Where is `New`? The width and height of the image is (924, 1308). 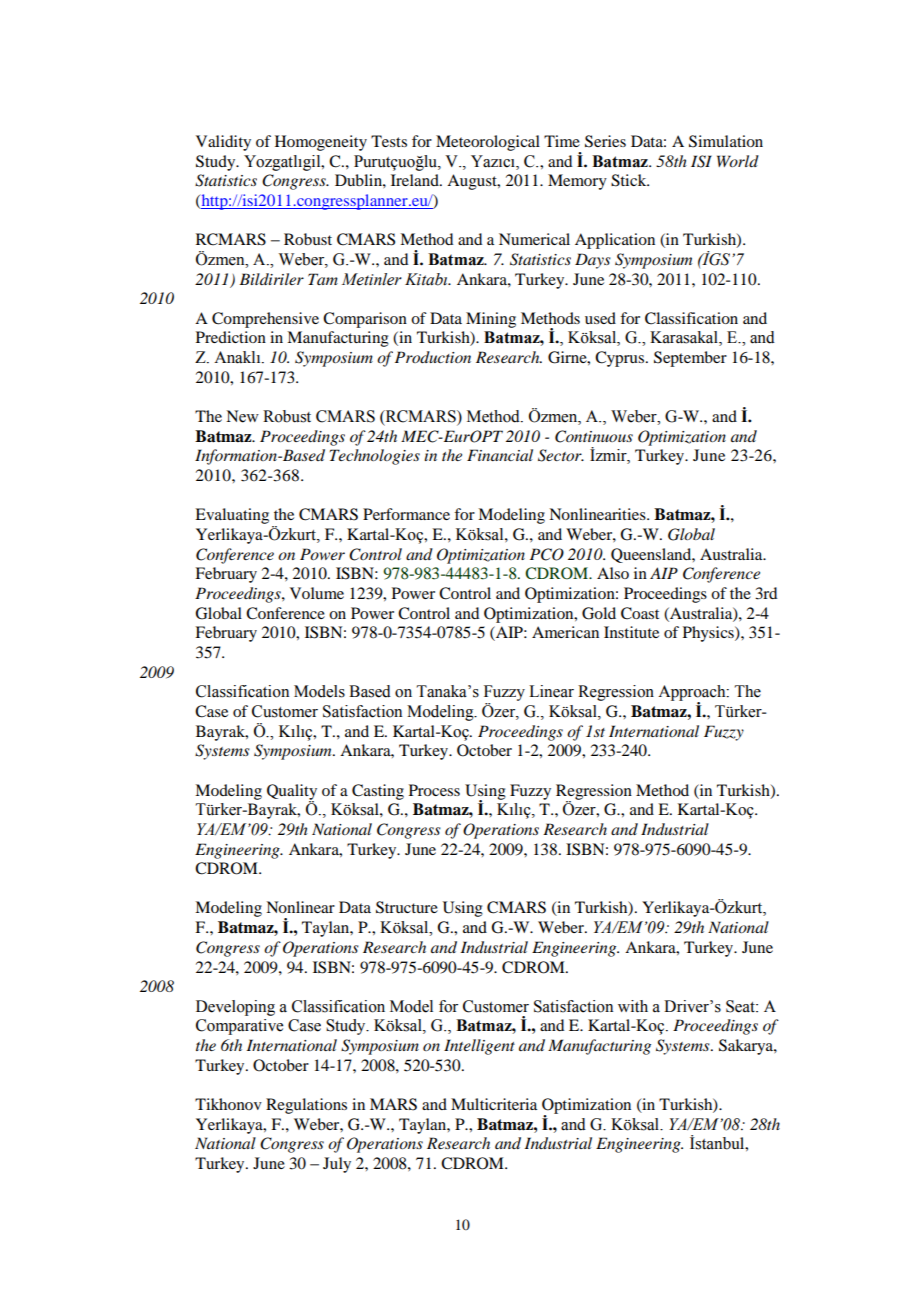
New is located at coordinates (242, 416).
